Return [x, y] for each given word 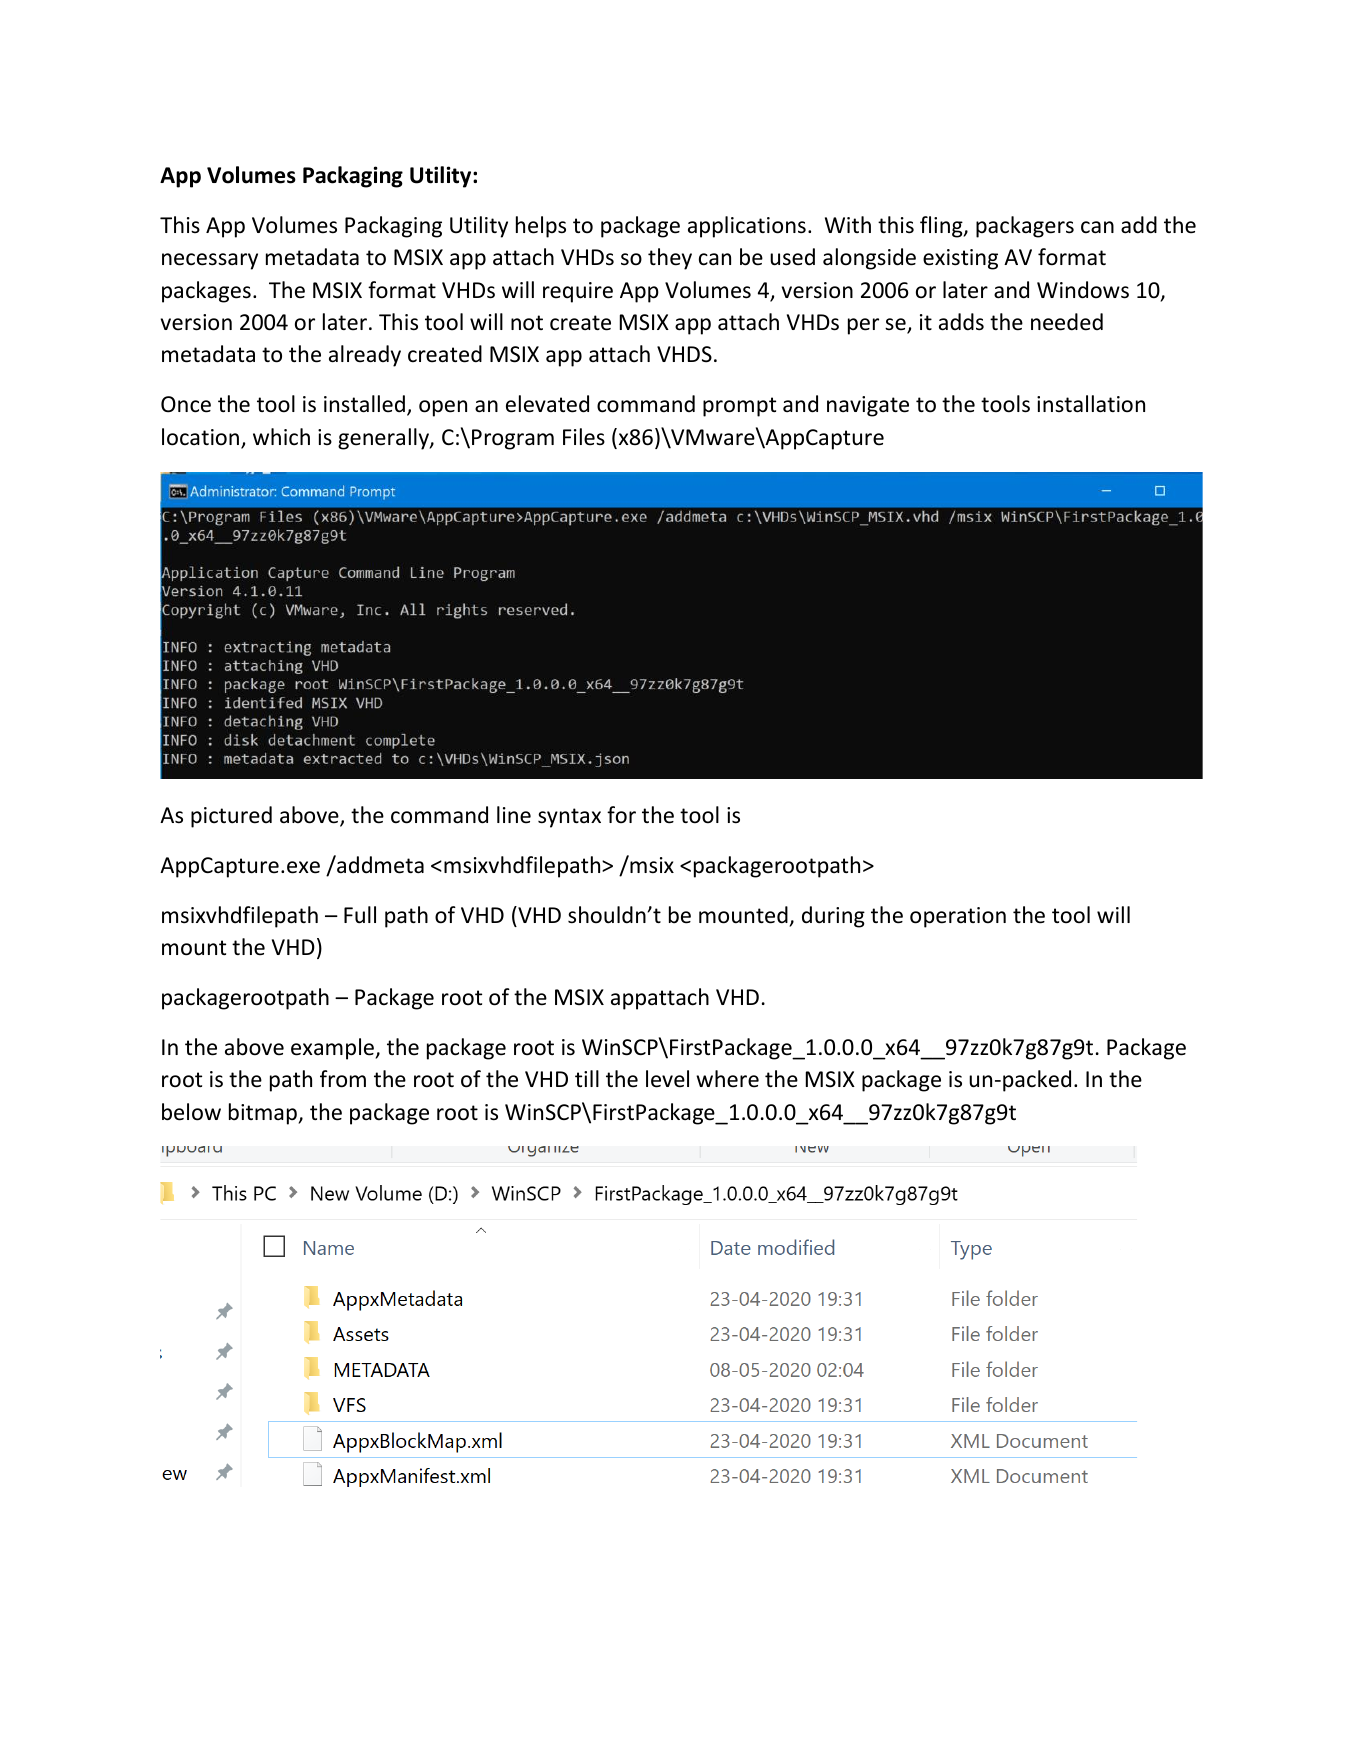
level [667, 1079]
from [343, 1079]
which [281, 437]
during [833, 917]
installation [1091, 404]
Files [584, 437]
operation [958, 917]
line [514, 815]
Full [360, 915]
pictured [231, 817]
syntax [569, 818]
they [670, 259]
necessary [210, 261]
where [727, 1079]
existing [960, 259]
